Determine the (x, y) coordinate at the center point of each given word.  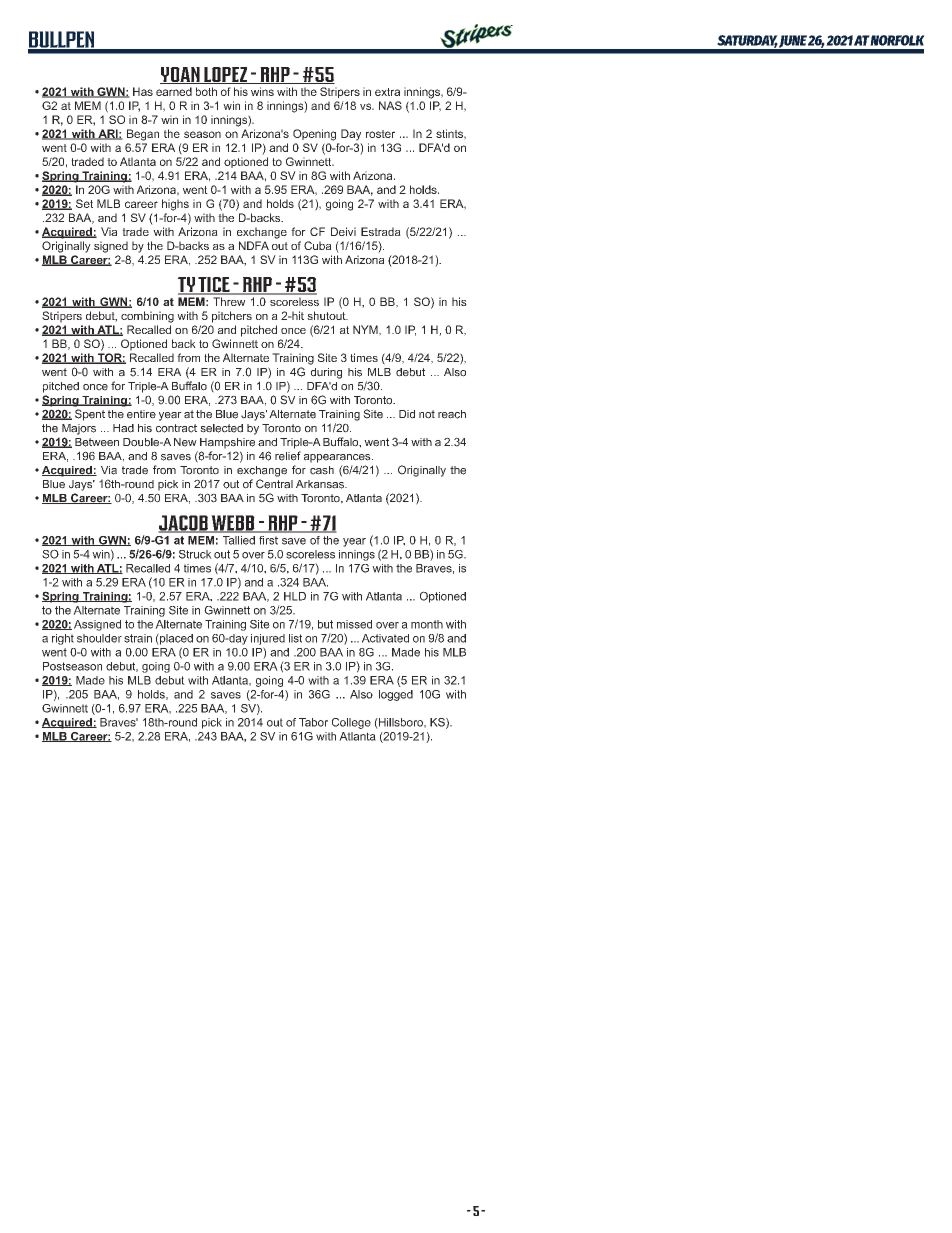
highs (175, 205)
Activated (385, 638)
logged (396, 695)
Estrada (381, 231)
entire (141, 414)
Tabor (313, 722)
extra (387, 92)
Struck (195, 554)
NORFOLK (897, 40)
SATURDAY (747, 41)
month (427, 624)
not (427, 414)
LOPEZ (226, 75)
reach (452, 414)
